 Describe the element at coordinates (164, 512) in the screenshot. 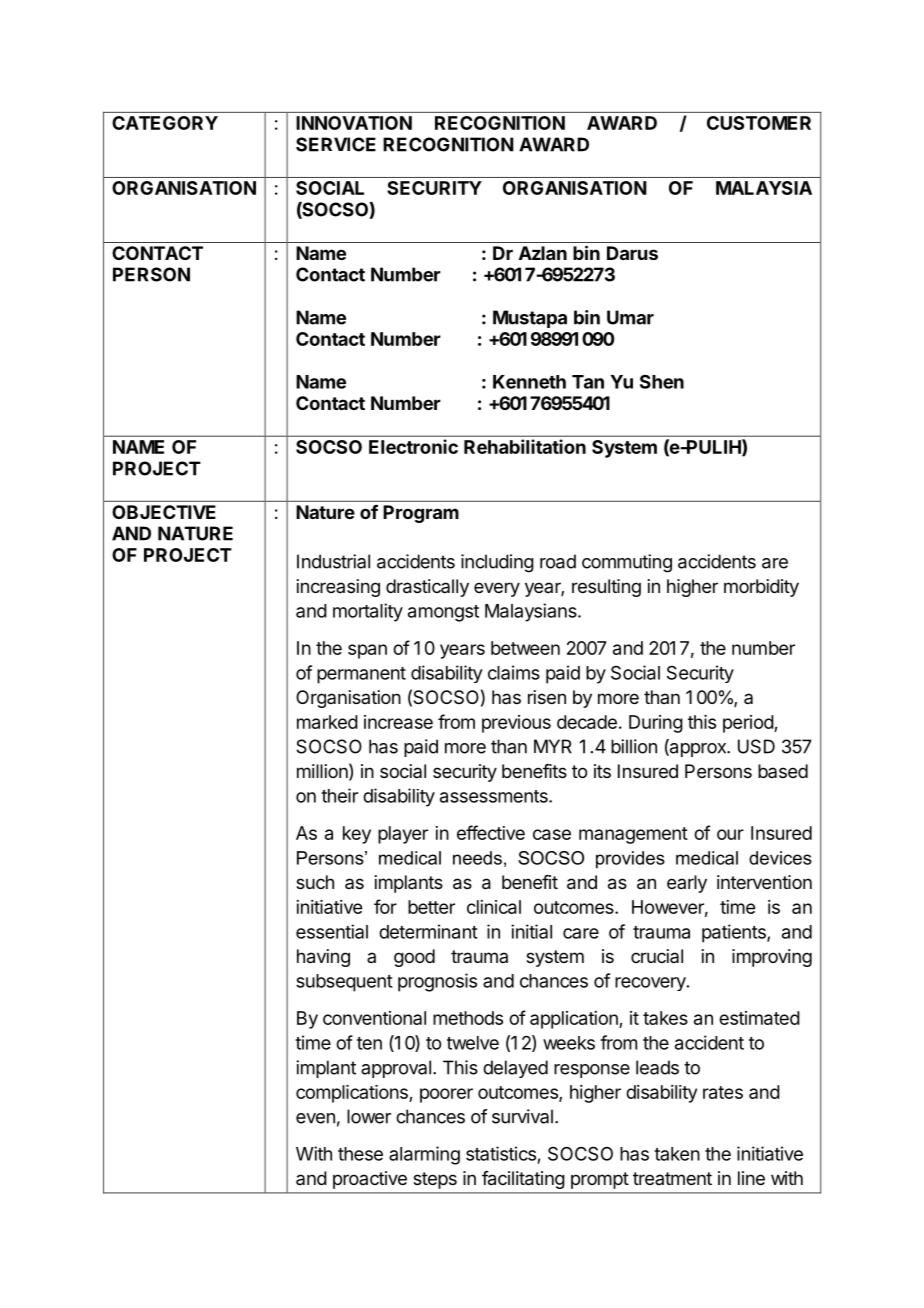

I see `OBJECTIVE` at that location.
